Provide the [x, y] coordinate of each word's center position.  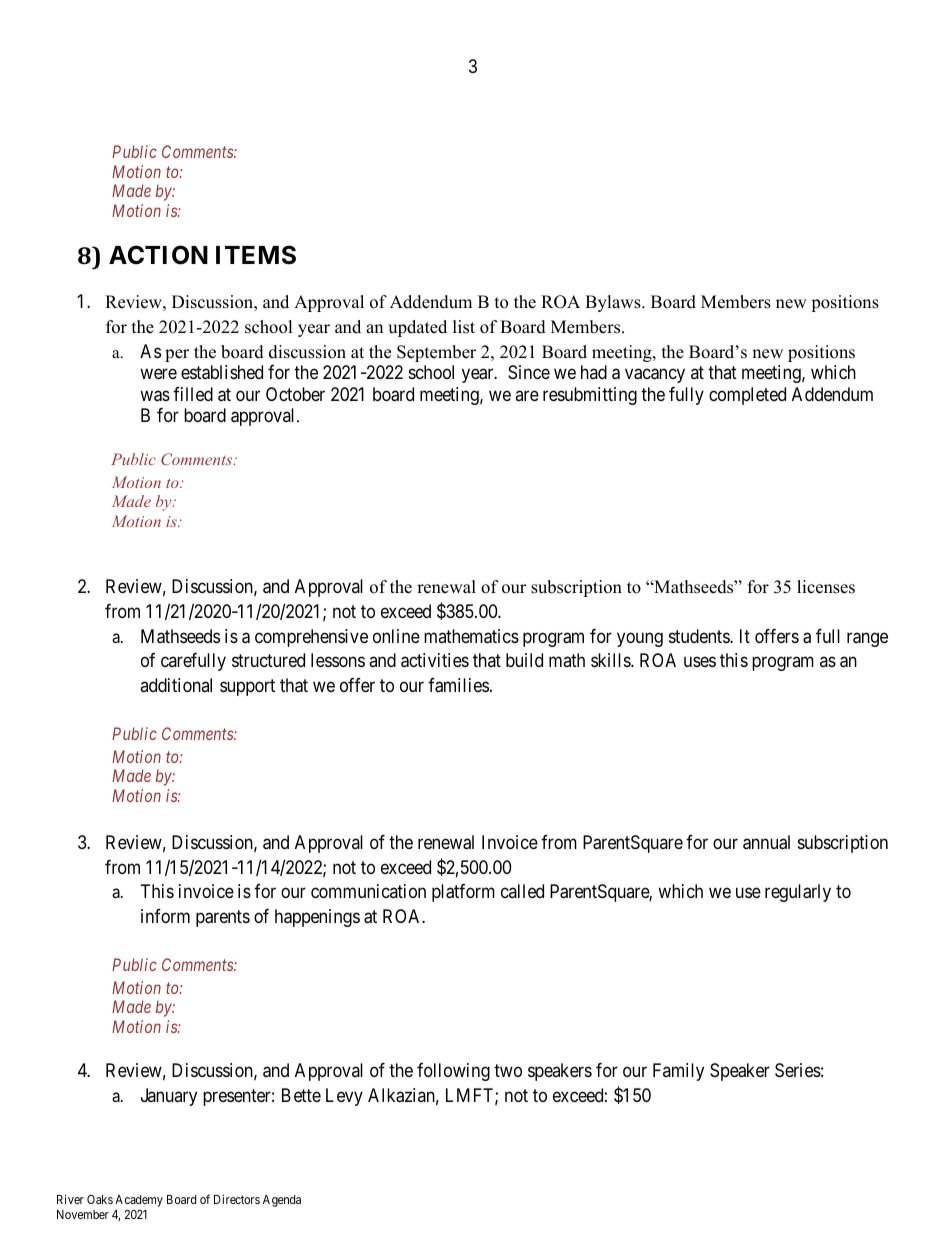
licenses [826, 587]
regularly [798, 893]
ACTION [158, 255]
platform [463, 893]
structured [268, 660]
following [453, 1072]
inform [165, 916]
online [396, 636]
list [464, 327]
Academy [139, 1201]
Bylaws [614, 303]
